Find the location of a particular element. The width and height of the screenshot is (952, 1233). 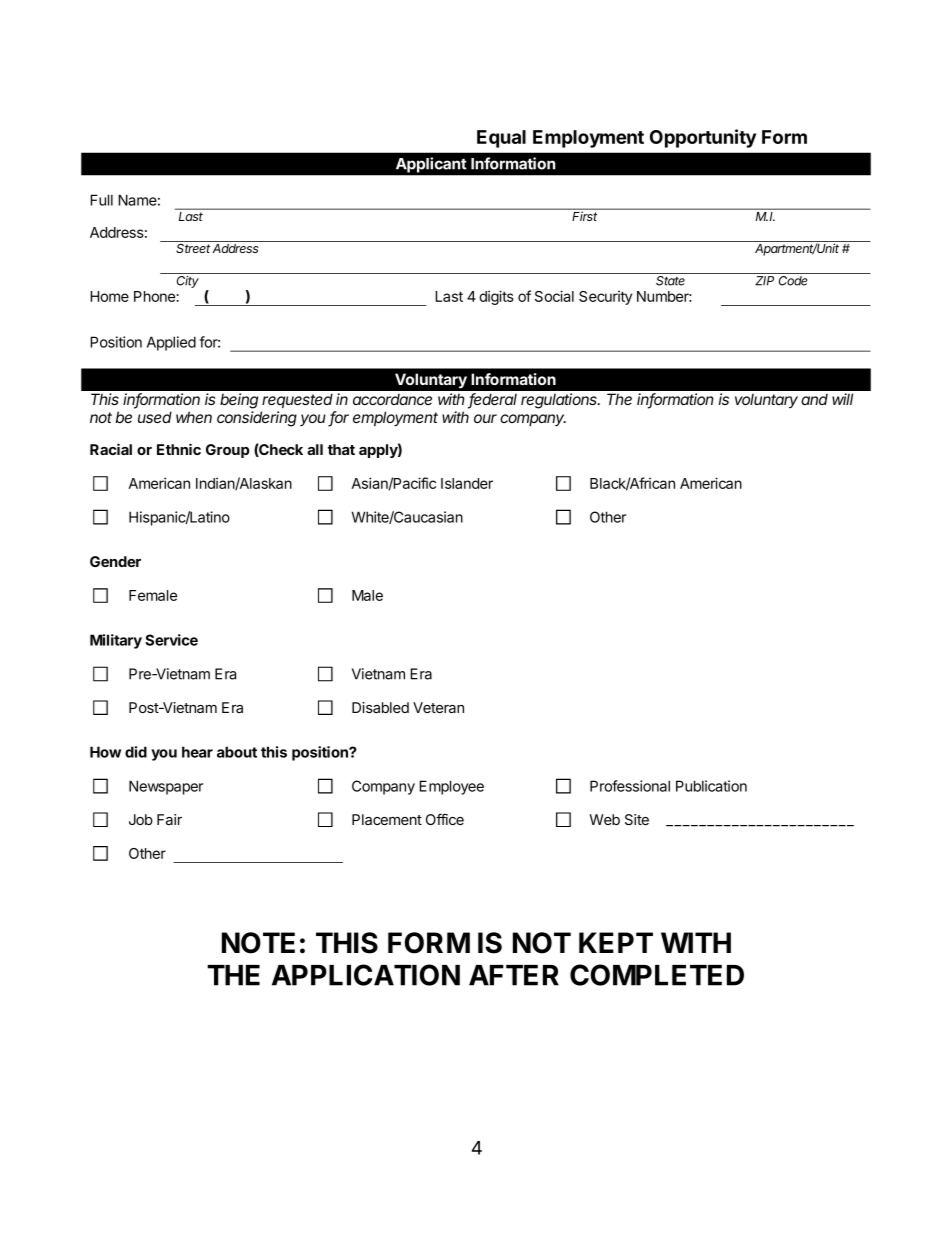

accordance is located at coordinates (392, 399).
